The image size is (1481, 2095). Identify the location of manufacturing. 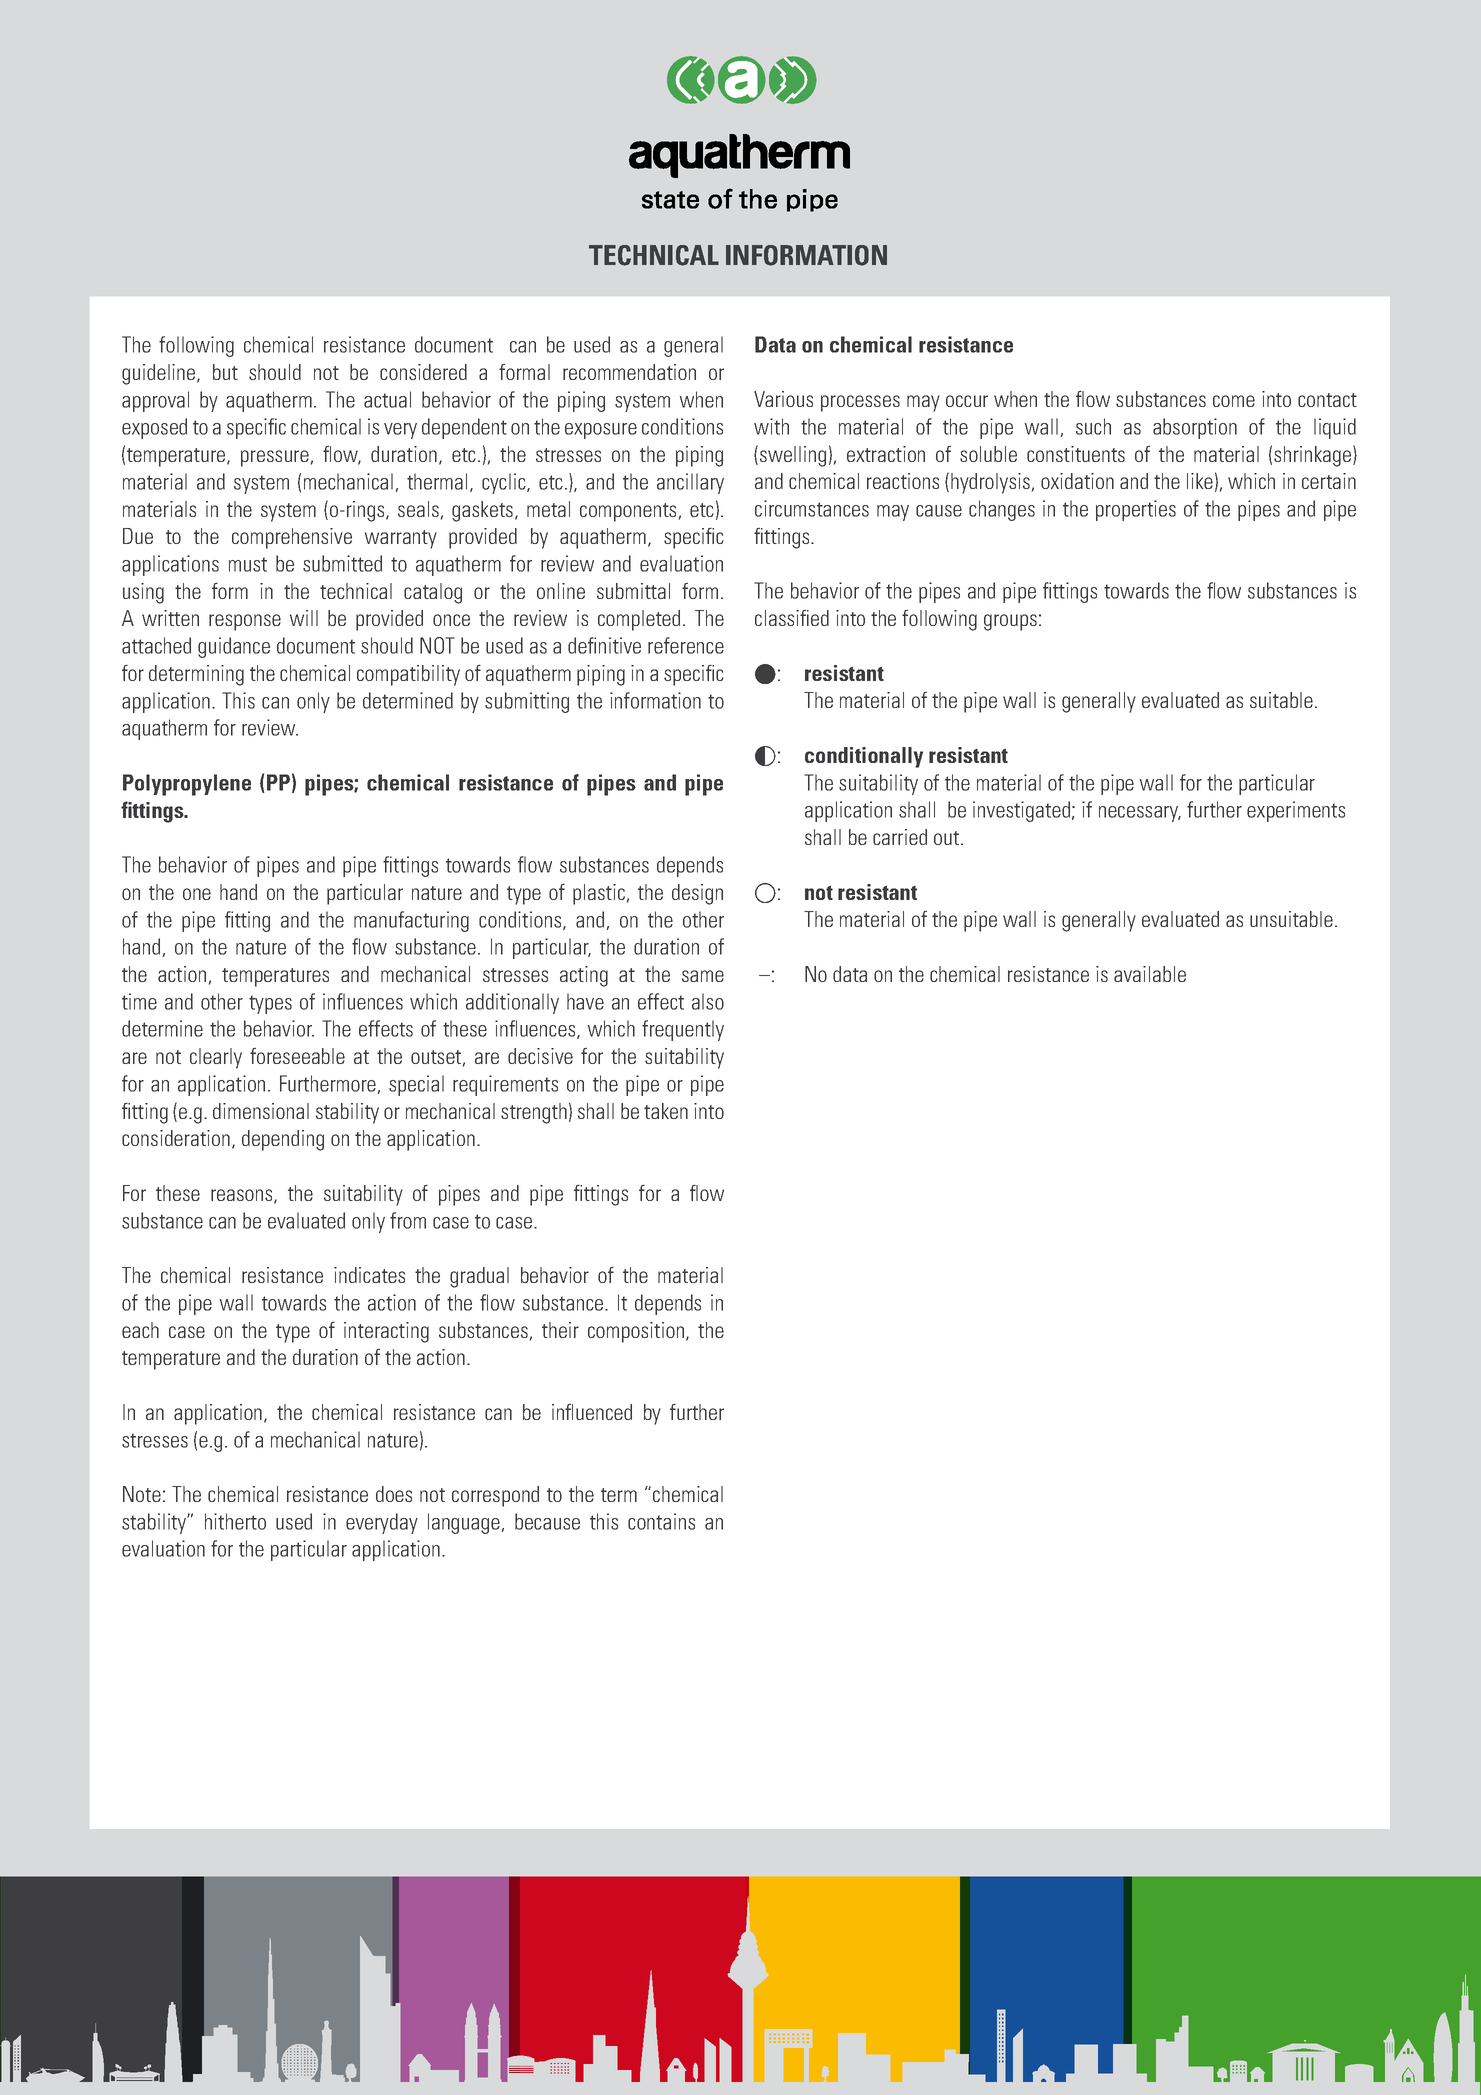
(411, 921).
